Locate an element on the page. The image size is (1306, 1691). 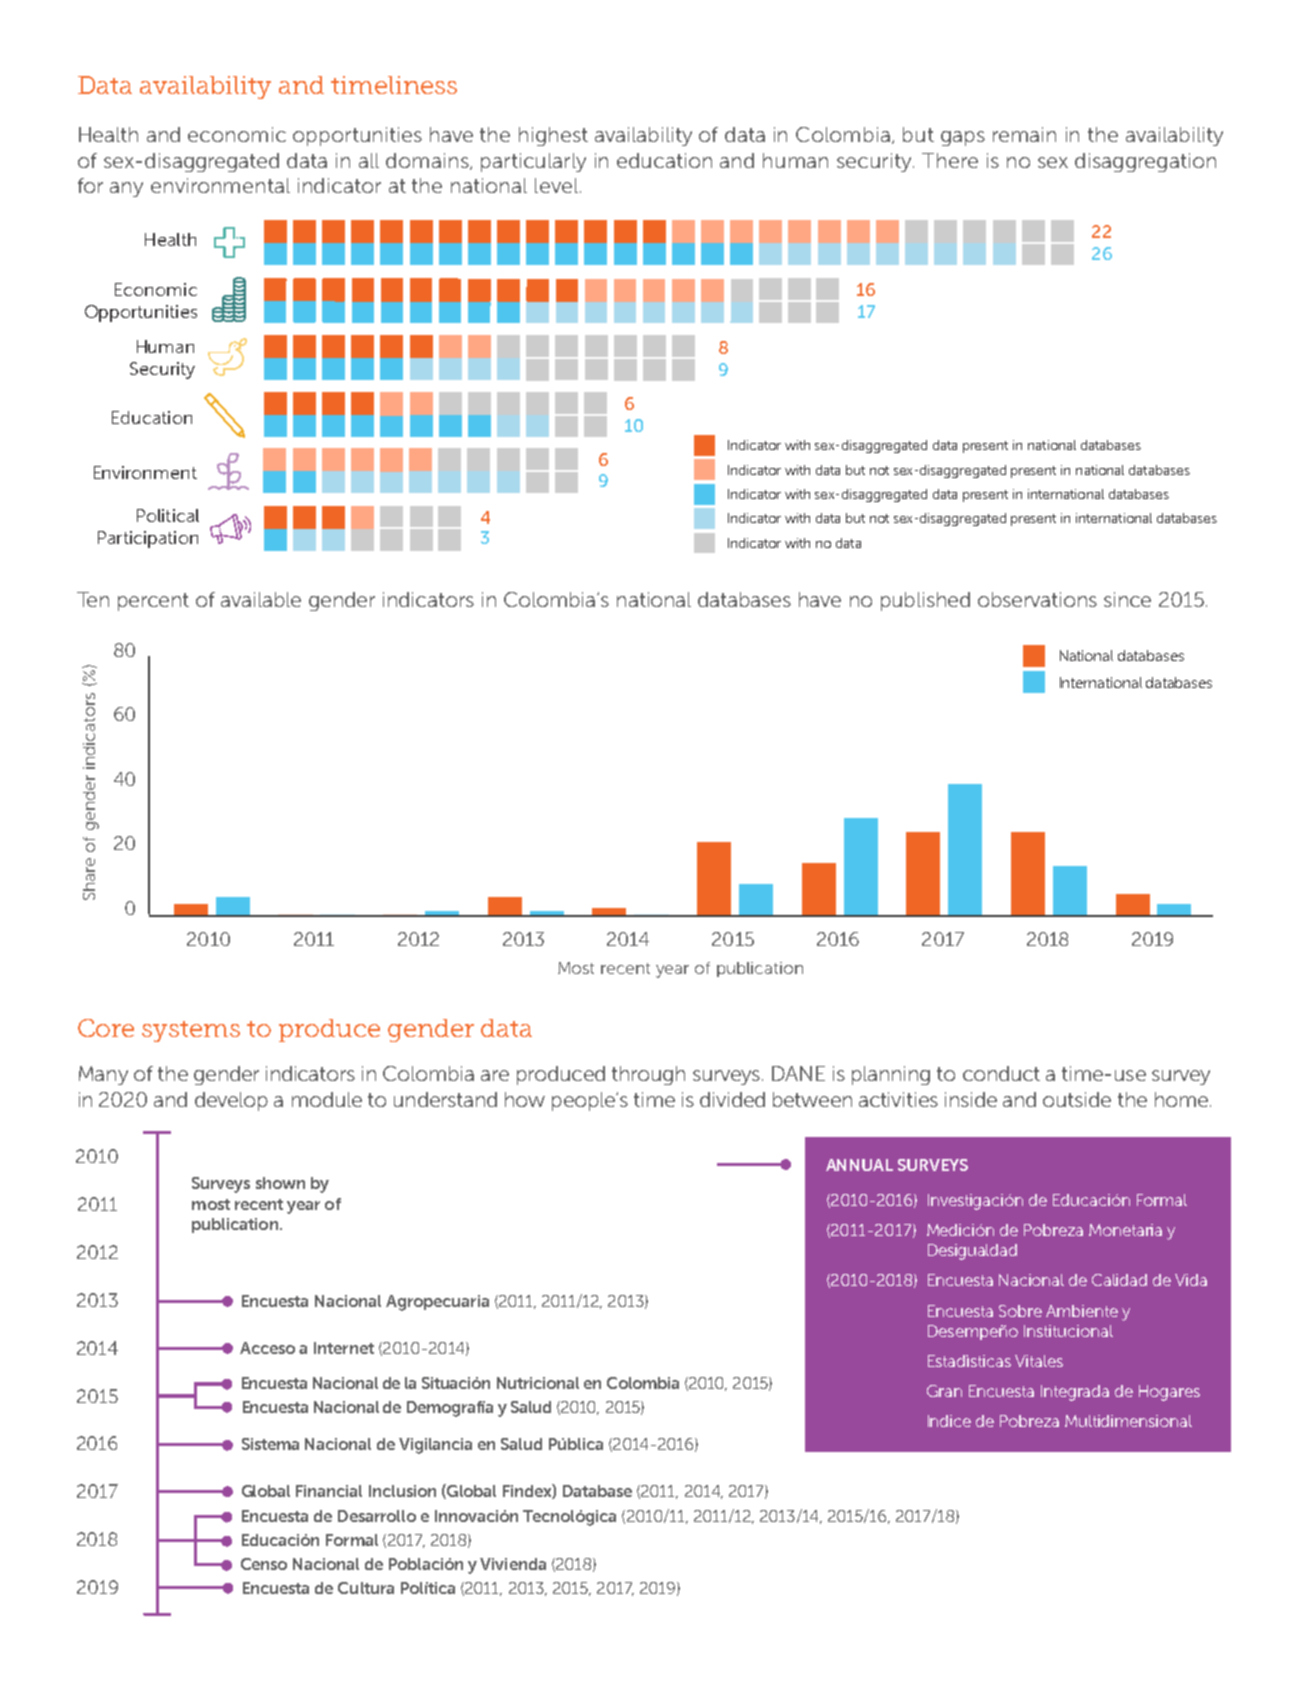
Inclusion is located at coordinates (402, 1491).
